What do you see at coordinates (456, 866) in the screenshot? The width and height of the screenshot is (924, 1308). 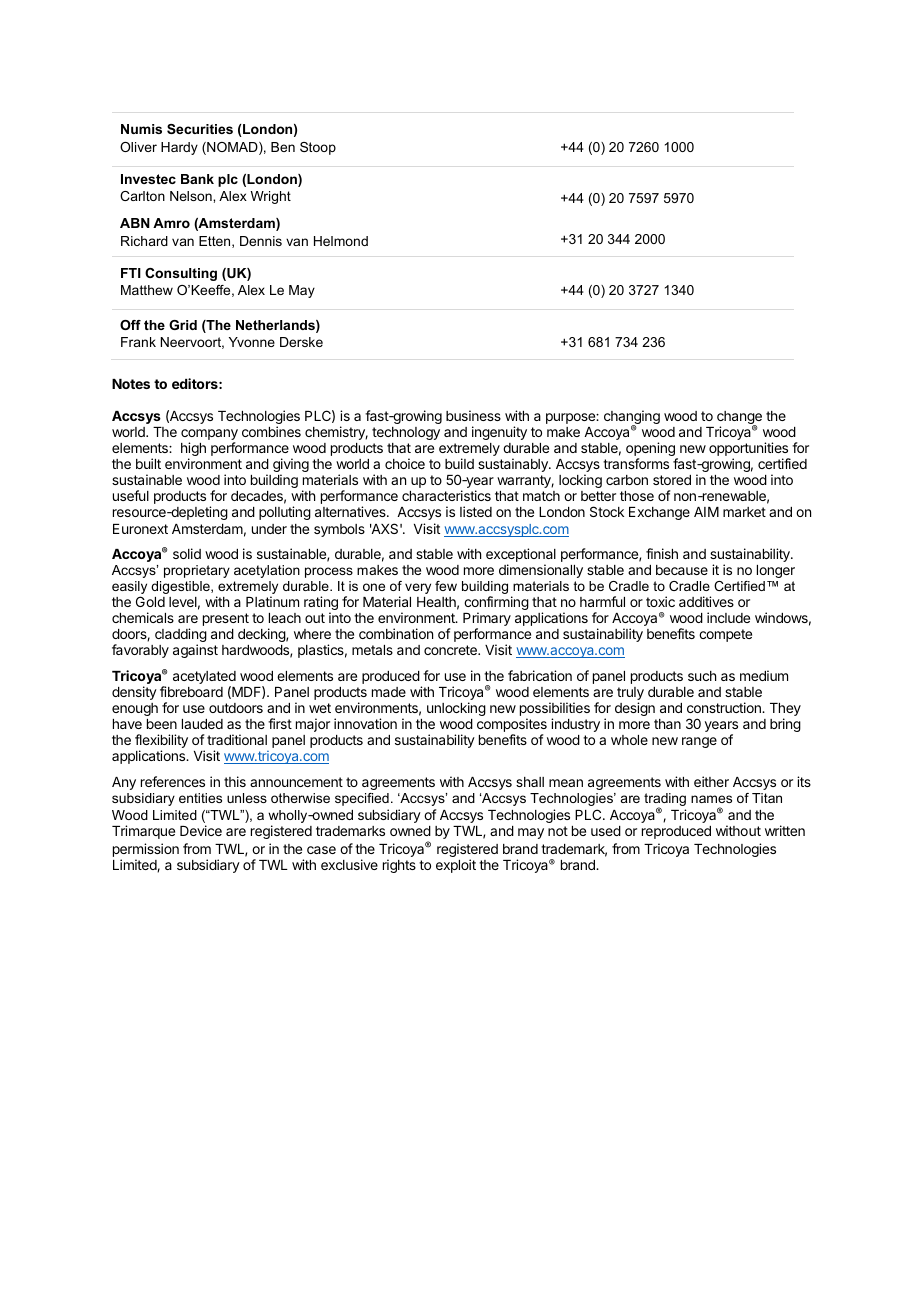 I see `exploit` at bounding box center [456, 866].
